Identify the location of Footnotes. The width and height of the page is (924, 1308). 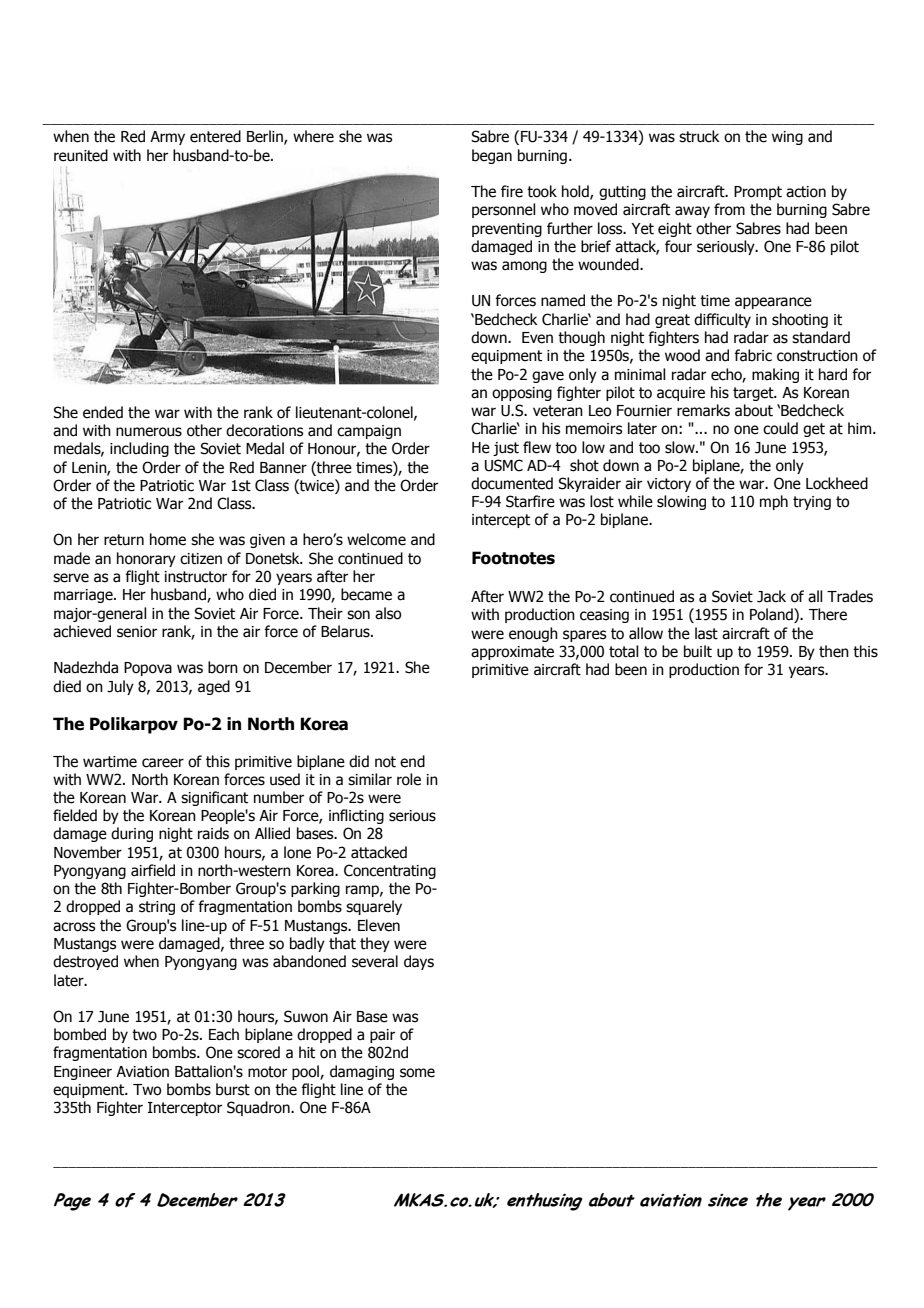
(513, 558).
